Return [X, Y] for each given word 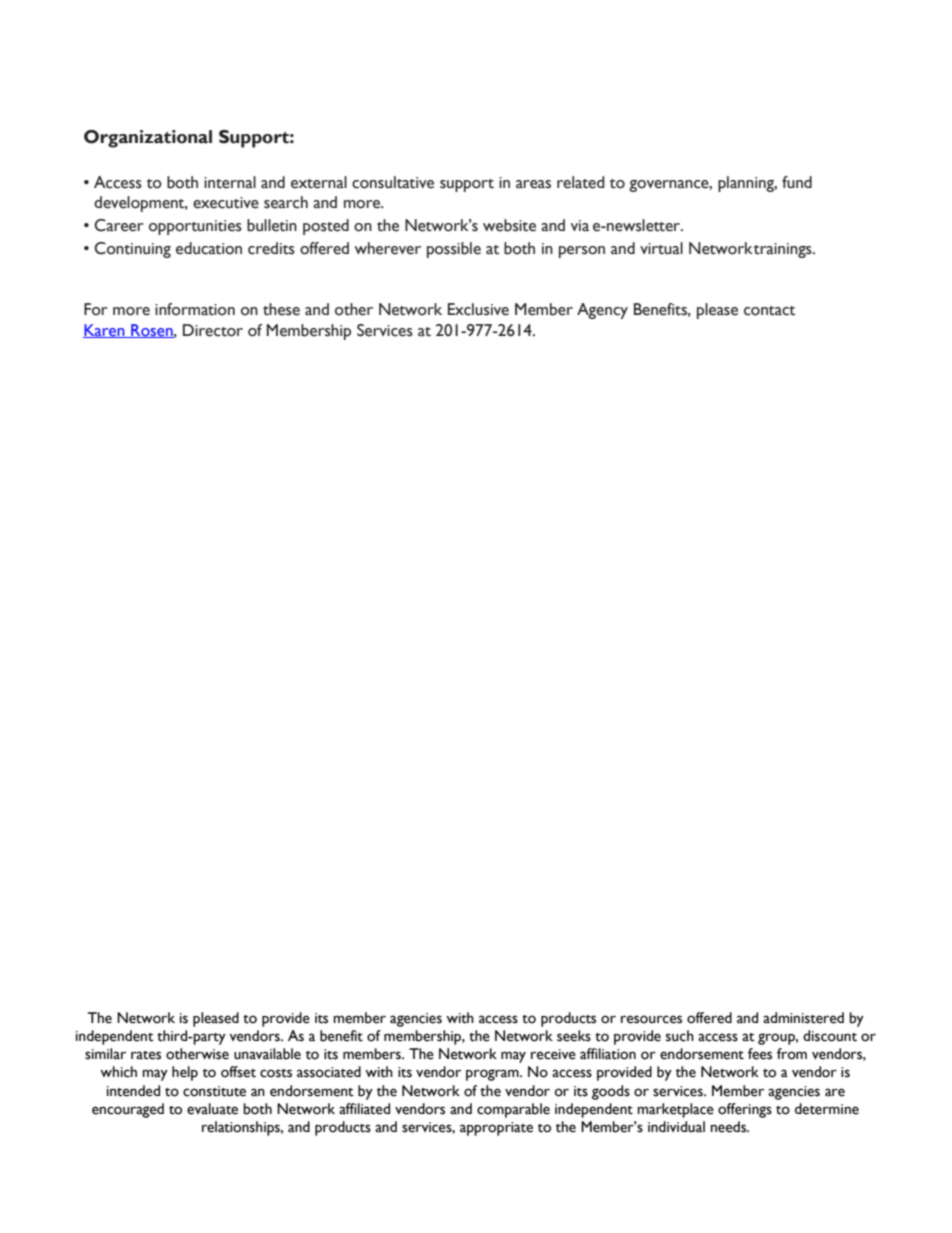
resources [651, 1019]
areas [533, 184]
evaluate [212, 1109]
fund [797, 182]
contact [769, 311]
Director [213, 330]
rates [146, 1055]
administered [803, 1018]
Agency [602, 311]
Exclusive [478, 309]
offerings [745, 1110]
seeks [574, 1036]
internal [230, 182]
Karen [105, 331]
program [493, 1075]
